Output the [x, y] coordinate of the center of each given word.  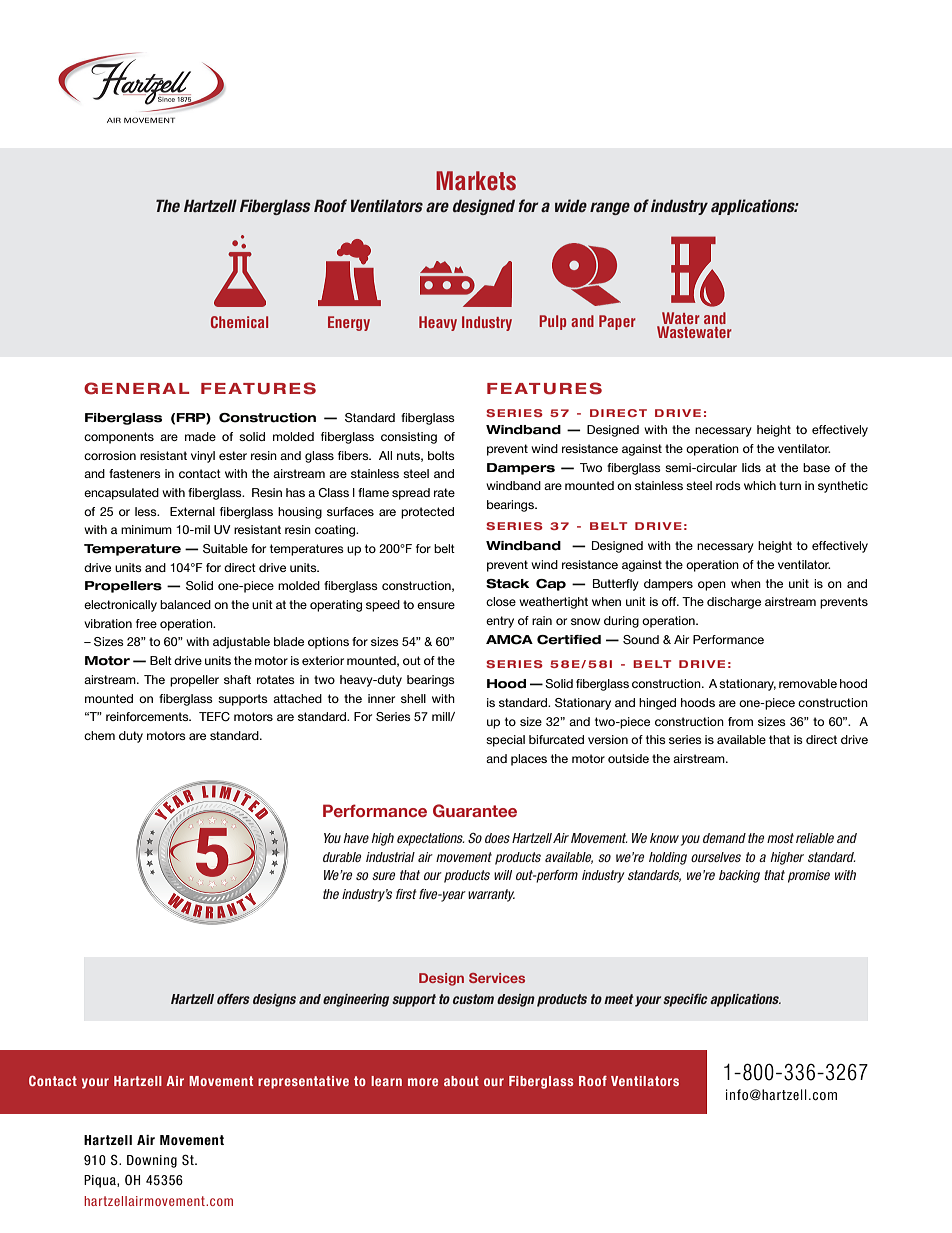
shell [413, 698]
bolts [441, 455]
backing [739, 876]
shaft [237, 679]
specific [685, 1000]
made [200, 436]
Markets [476, 181]
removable [808, 683]
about [461, 1081]
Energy [349, 323]
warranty [491, 895]
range [610, 208]
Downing [152, 1161]
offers [233, 999]
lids [751, 467]
